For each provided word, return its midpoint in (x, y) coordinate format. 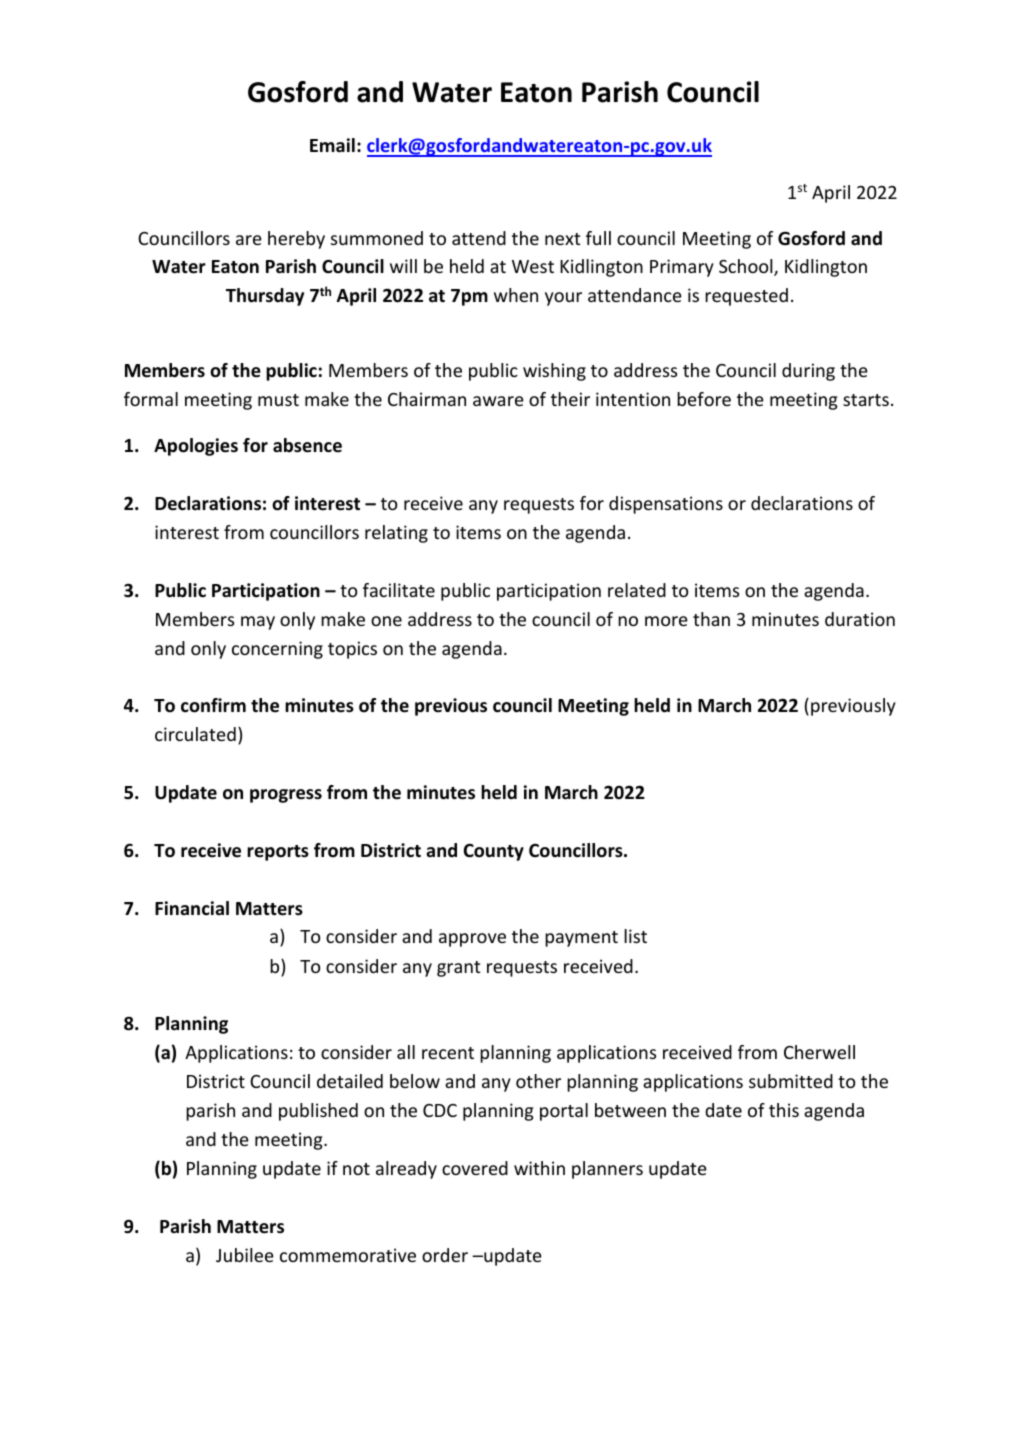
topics (352, 650)
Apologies (196, 447)
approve (472, 940)
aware (498, 401)
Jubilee (245, 1255)
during (808, 372)
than (711, 619)
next (562, 239)
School (747, 267)
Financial (192, 908)
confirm (213, 705)
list (635, 936)
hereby (296, 240)
